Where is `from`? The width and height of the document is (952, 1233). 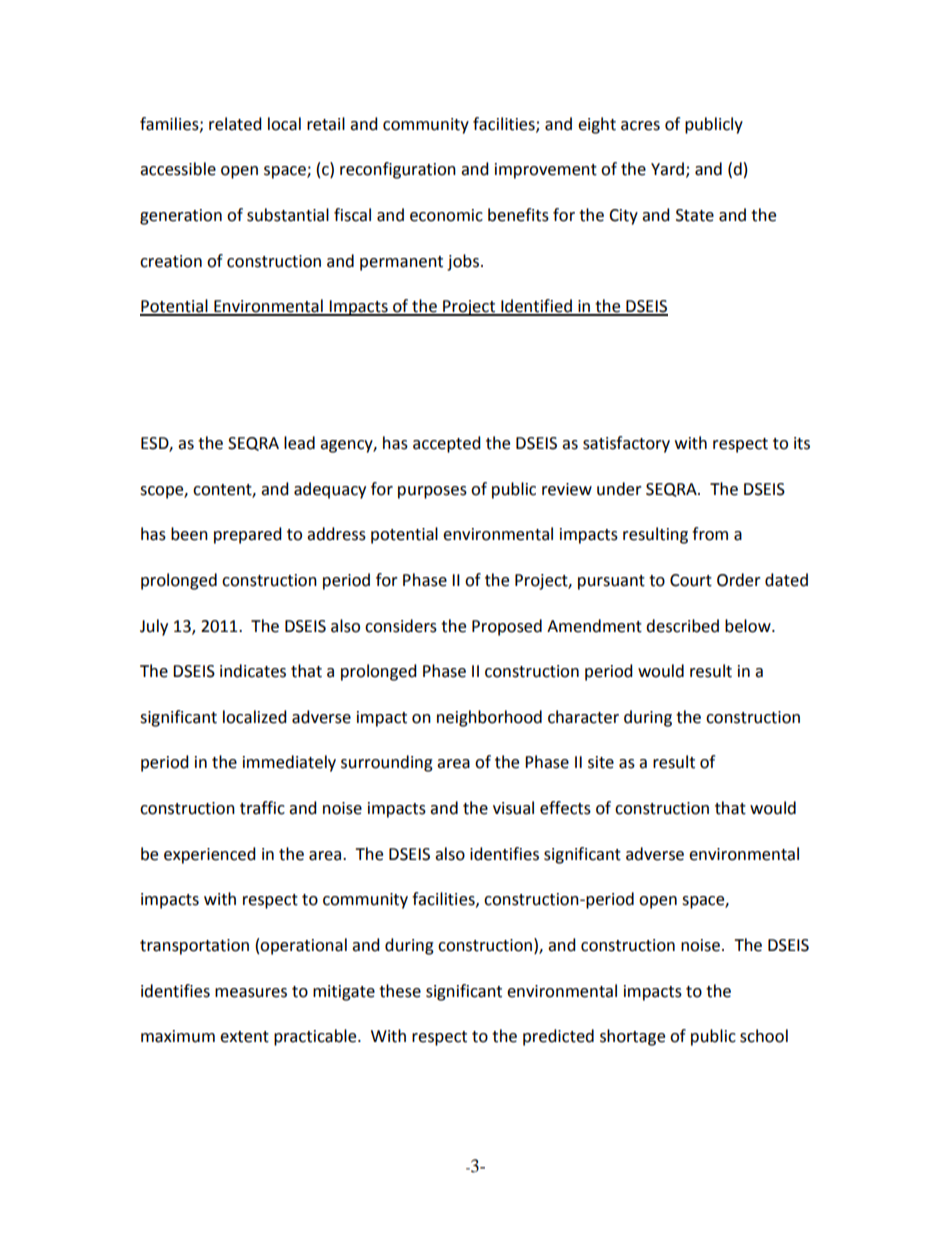
from is located at coordinates (710, 534).
